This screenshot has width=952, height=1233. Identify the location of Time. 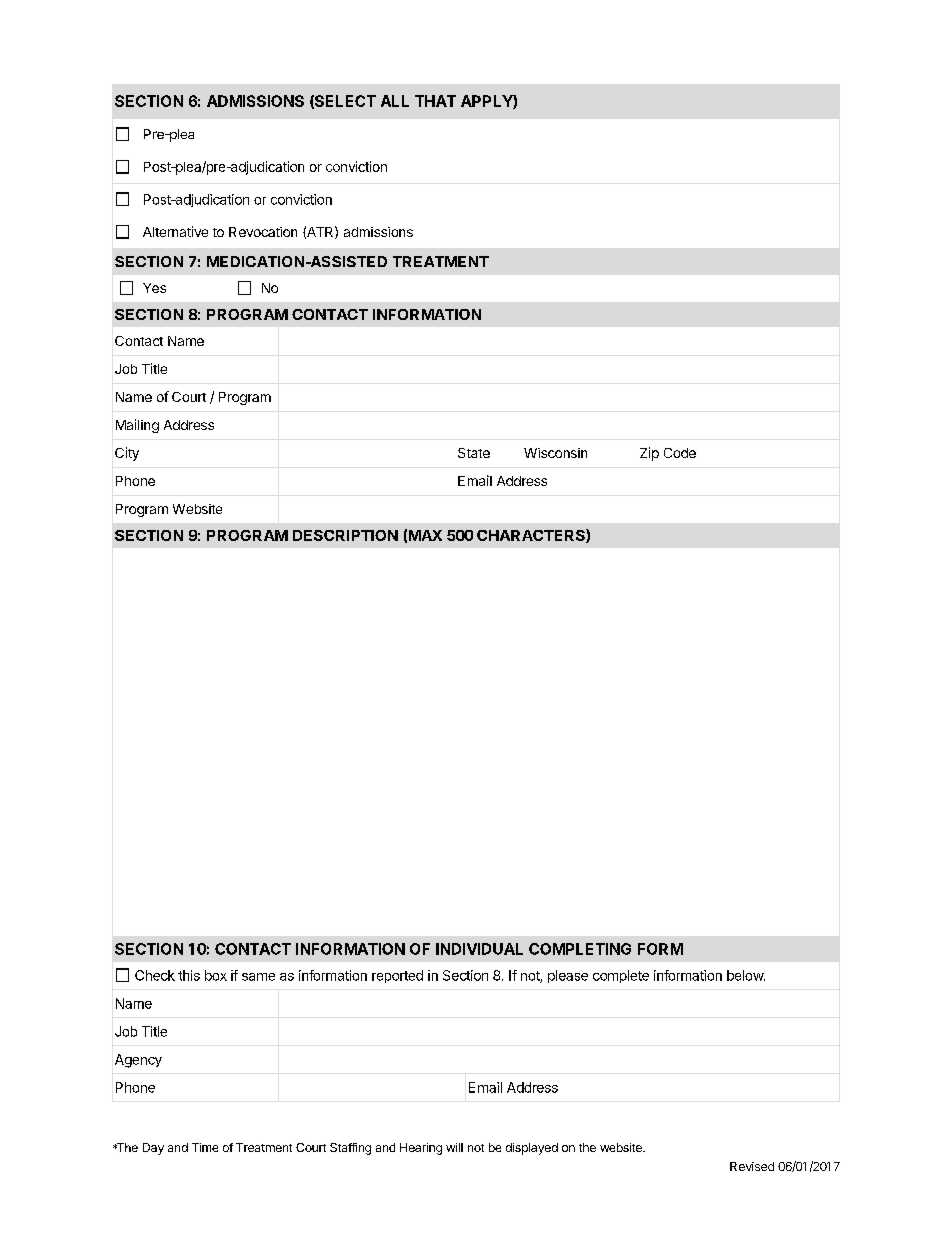
(205, 1147).
